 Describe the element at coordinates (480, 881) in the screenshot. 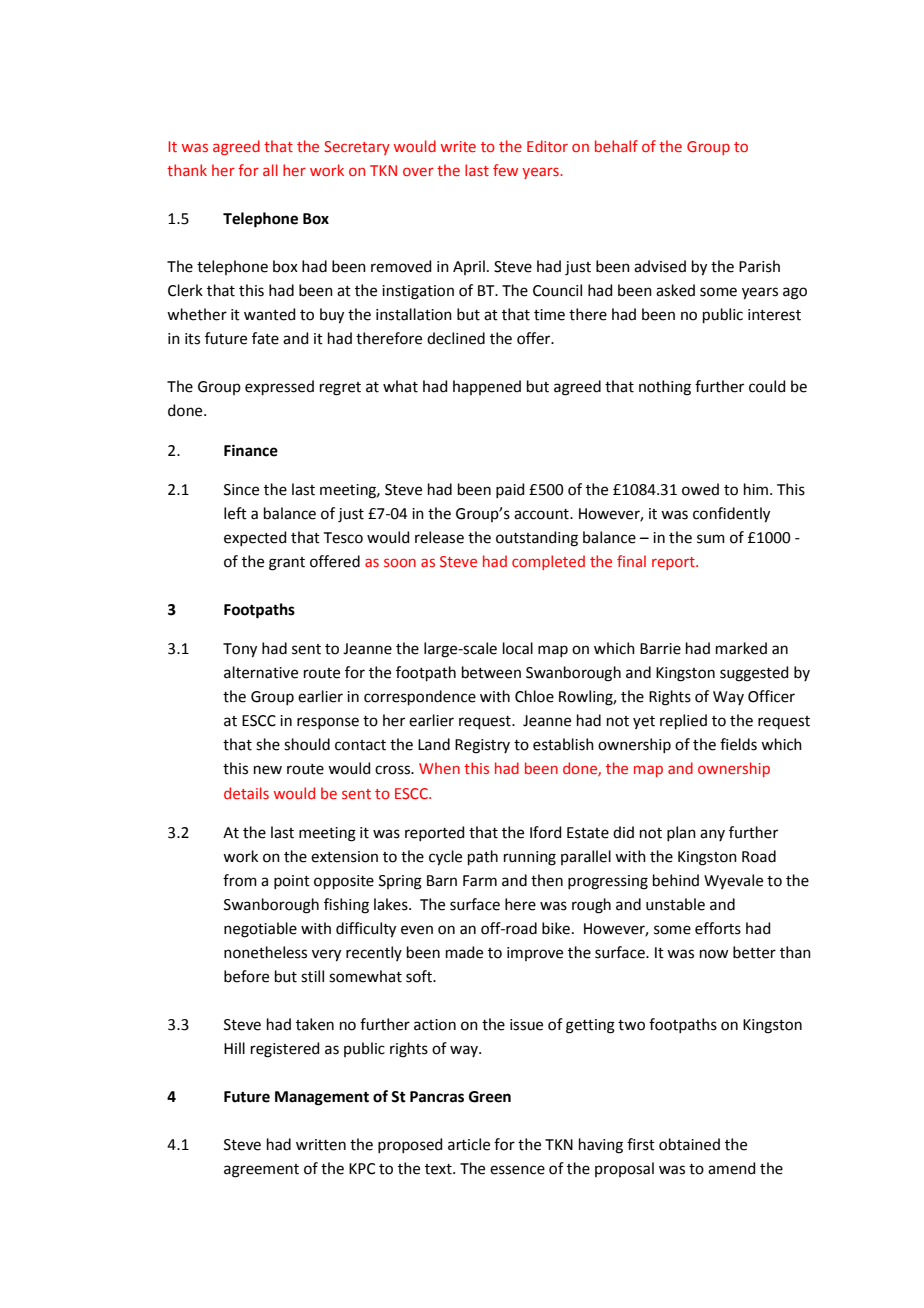

I see `Farm` at that location.
